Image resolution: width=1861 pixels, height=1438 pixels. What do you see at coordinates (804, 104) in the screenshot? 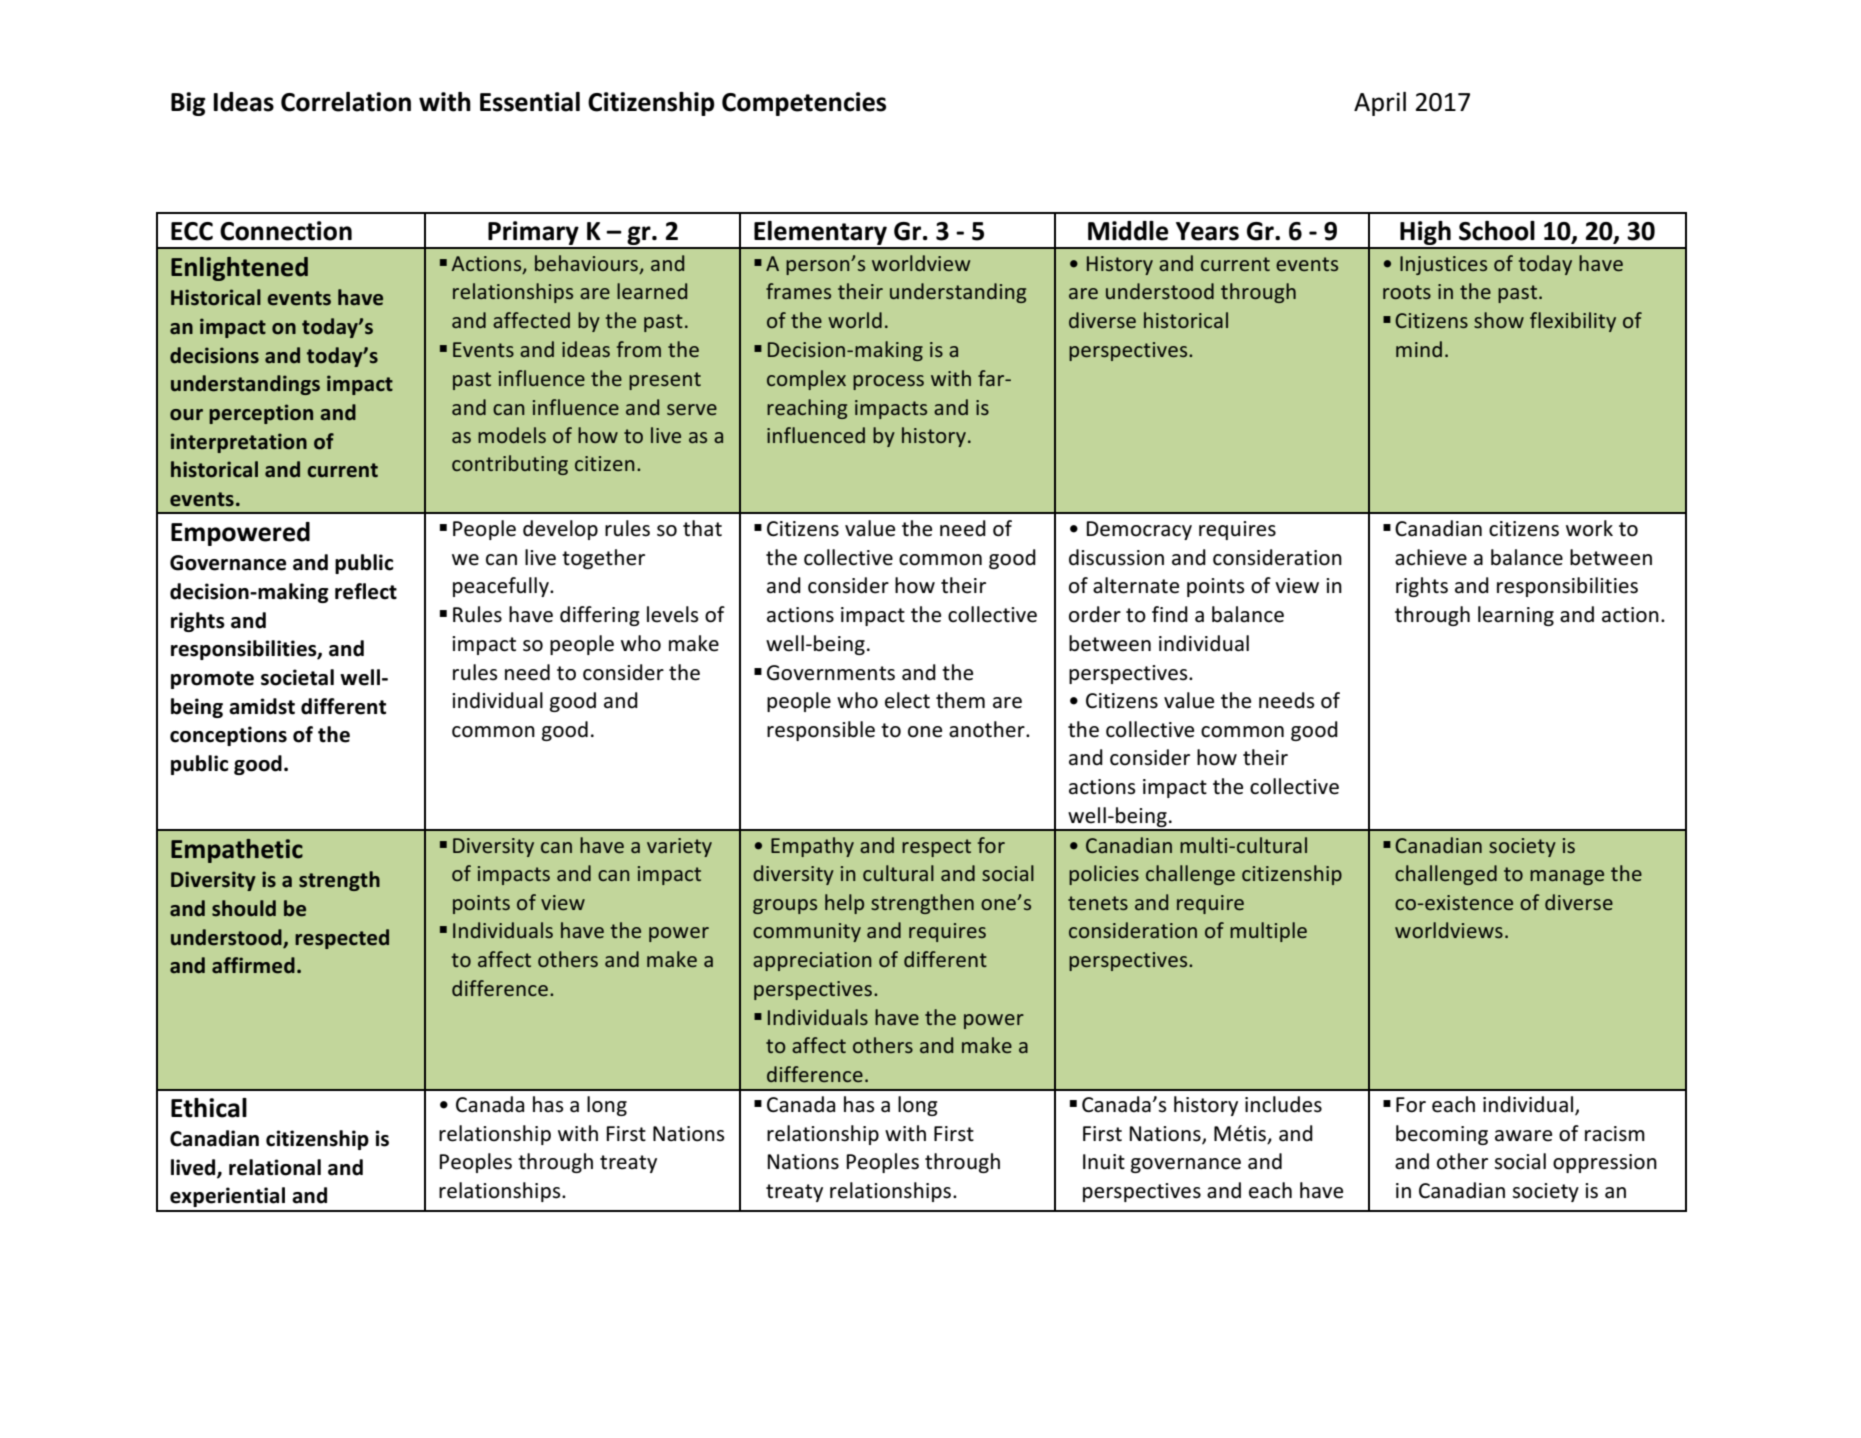
I see `Competencies` at bounding box center [804, 104].
